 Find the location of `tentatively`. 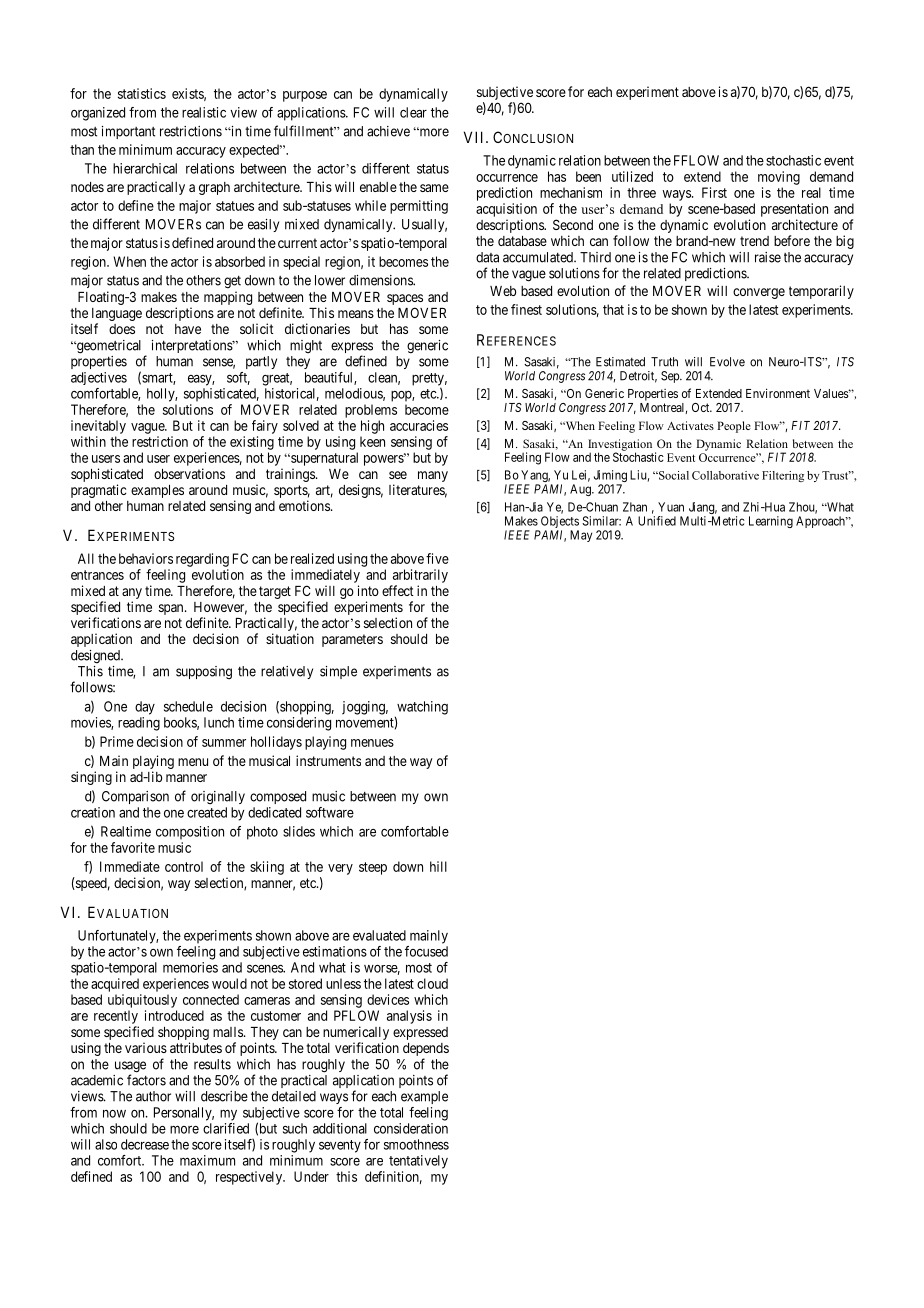

tentatively is located at coordinates (418, 1162).
